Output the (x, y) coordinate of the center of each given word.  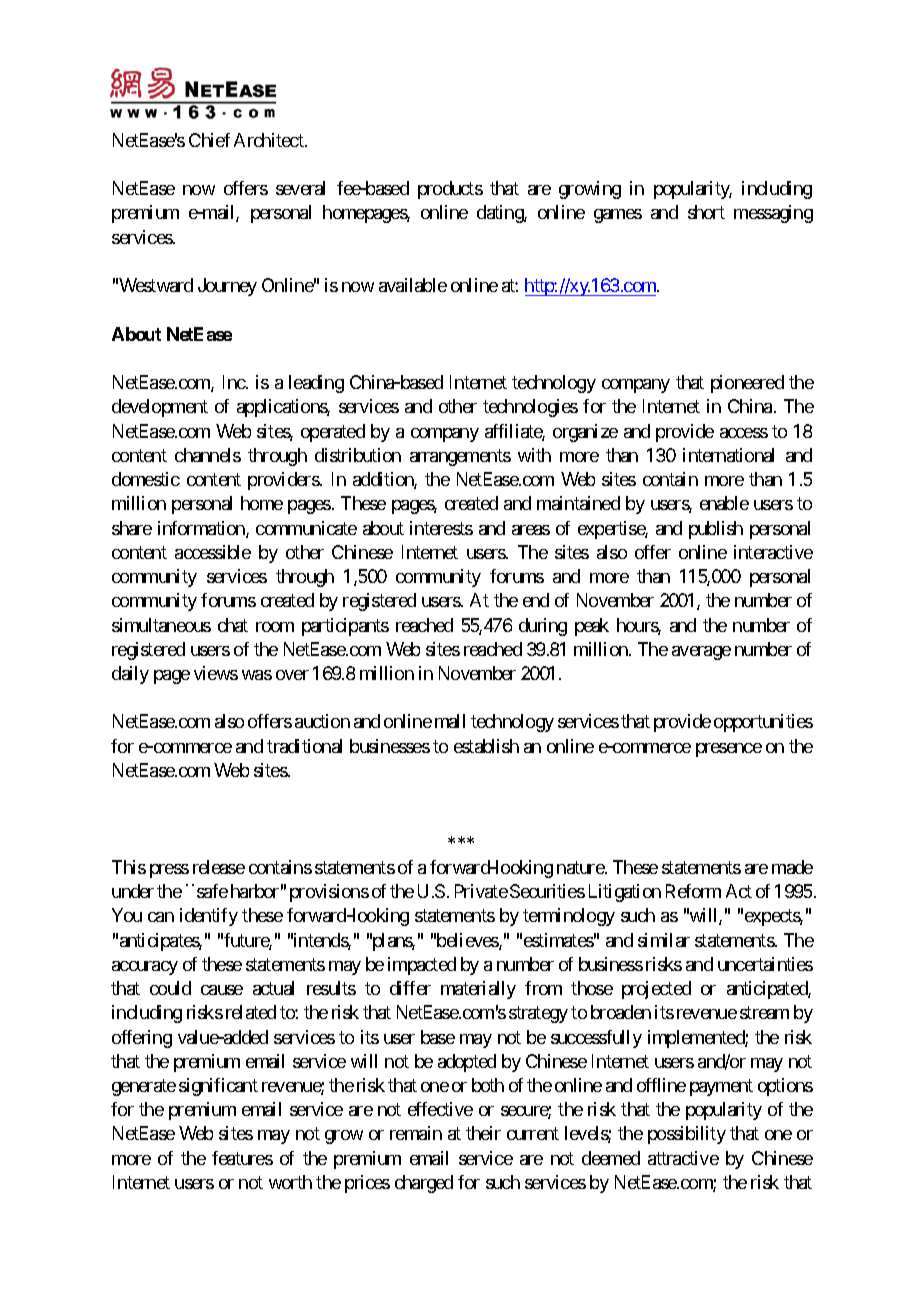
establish (486, 746)
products (450, 190)
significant (218, 1087)
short (706, 212)
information (202, 529)
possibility (687, 1135)
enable (724, 503)
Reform (693, 891)
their (483, 1133)
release (219, 867)
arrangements (460, 457)
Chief (209, 140)
